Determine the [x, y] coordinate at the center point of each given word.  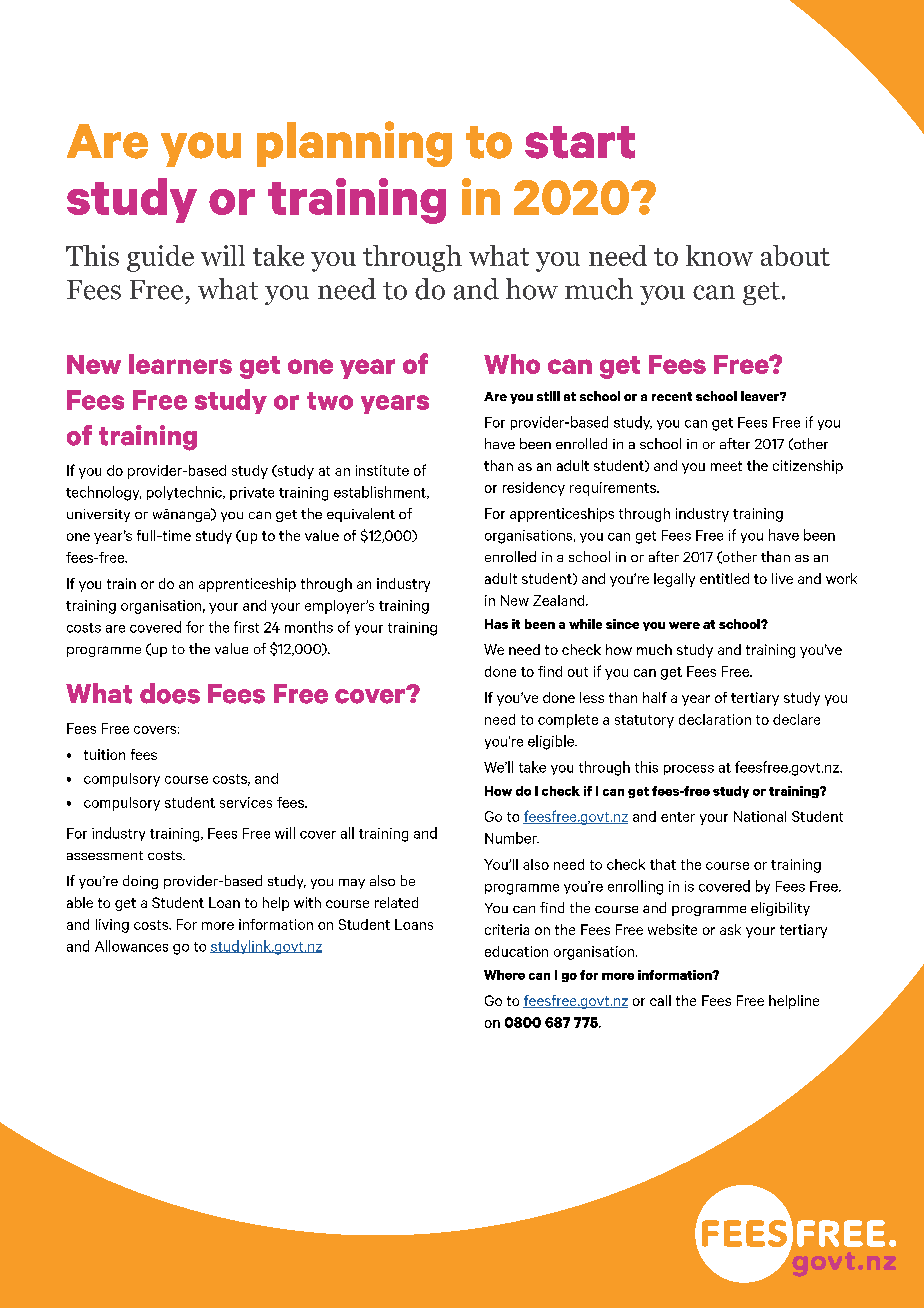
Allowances [131, 946]
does [170, 693]
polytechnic [185, 493]
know [719, 255]
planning [354, 144]
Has [496, 624]
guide [160, 258]
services [246, 802]
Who [512, 364]
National [760, 816]
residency [534, 489]
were [684, 625]
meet [726, 466]
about [795, 255]
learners [180, 364]
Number [512, 838]
